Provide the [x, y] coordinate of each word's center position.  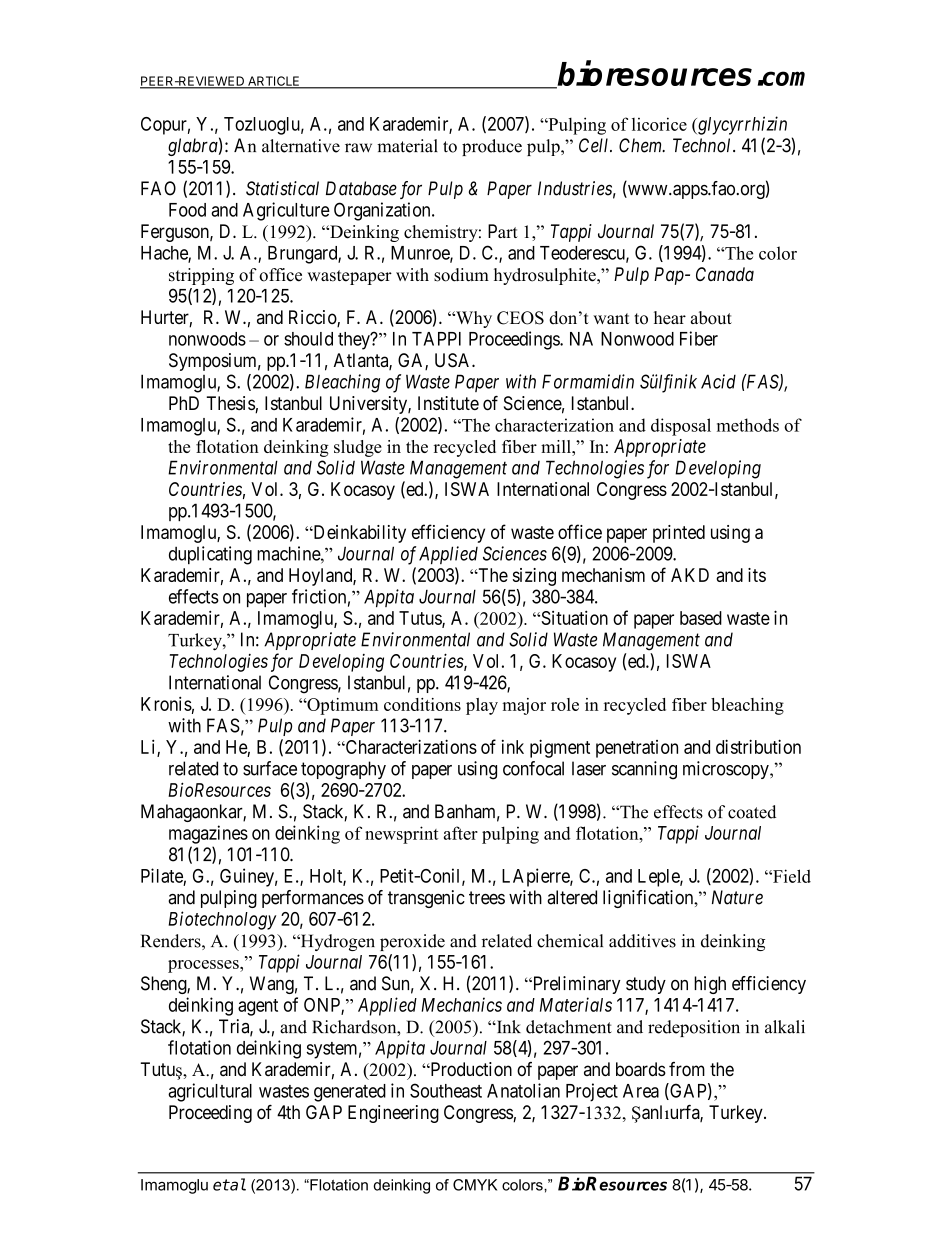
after [461, 833]
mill [557, 446]
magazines [208, 834]
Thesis [231, 404]
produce [492, 147]
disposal [681, 427]
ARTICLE [274, 82]
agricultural [210, 1092]
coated [752, 812]
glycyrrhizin [741, 125]
